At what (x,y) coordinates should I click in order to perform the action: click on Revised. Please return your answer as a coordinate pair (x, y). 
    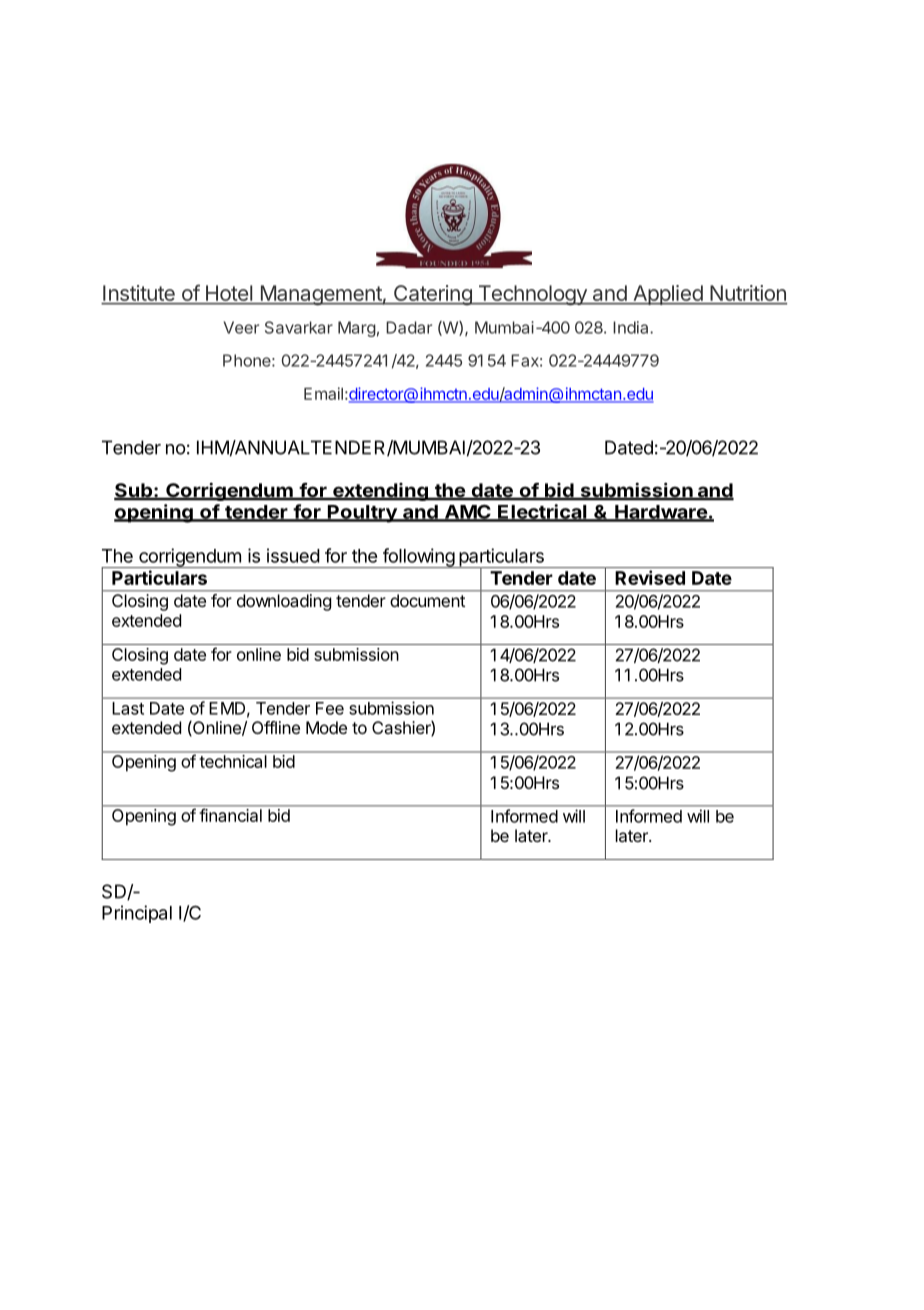
    Looking at the image, I should click on (650, 577).
